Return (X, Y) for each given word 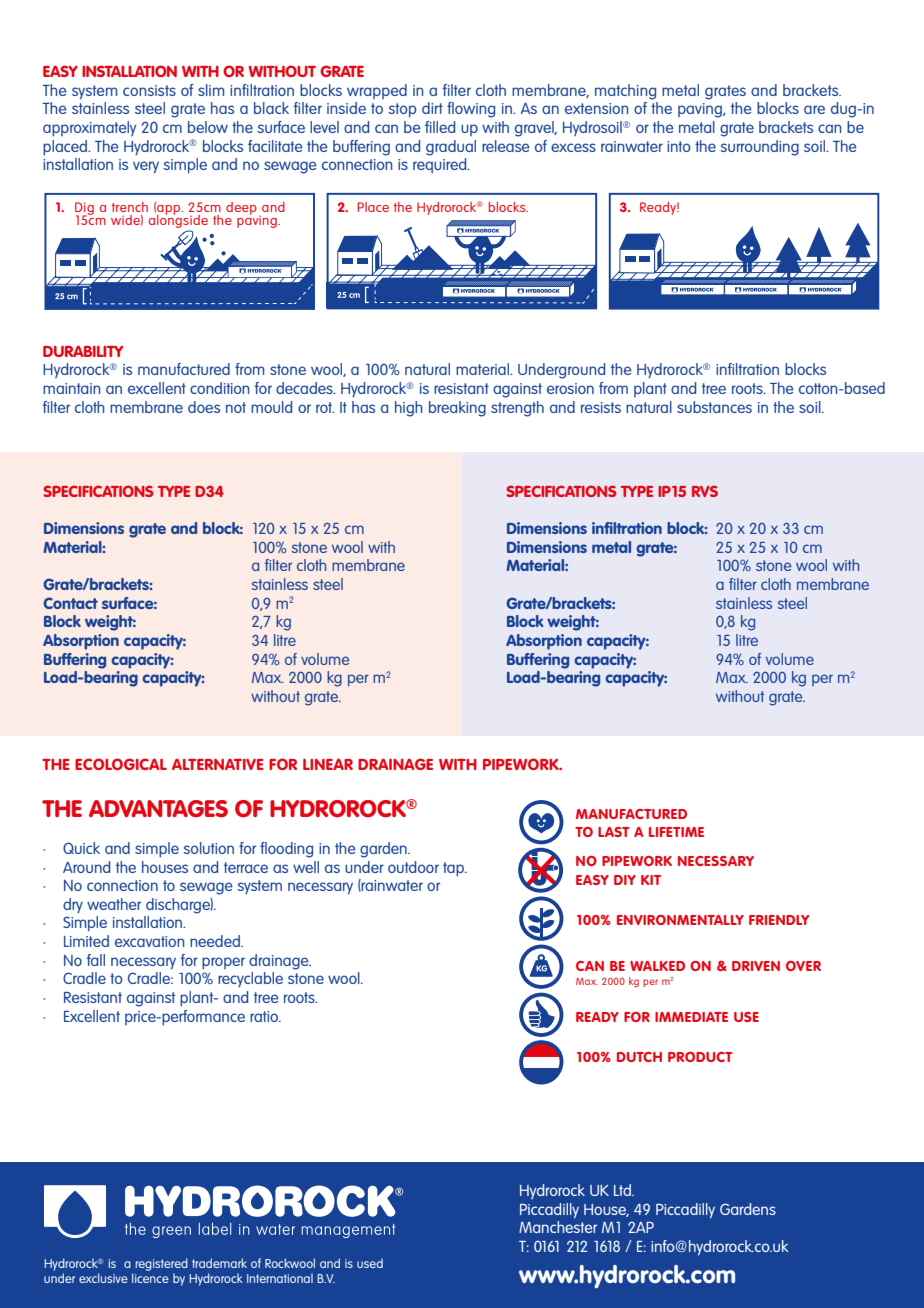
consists (149, 90)
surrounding (759, 148)
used (370, 1263)
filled (440, 127)
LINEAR (328, 764)
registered (161, 1264)
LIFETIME (676, 832)
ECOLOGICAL (121, 764)
